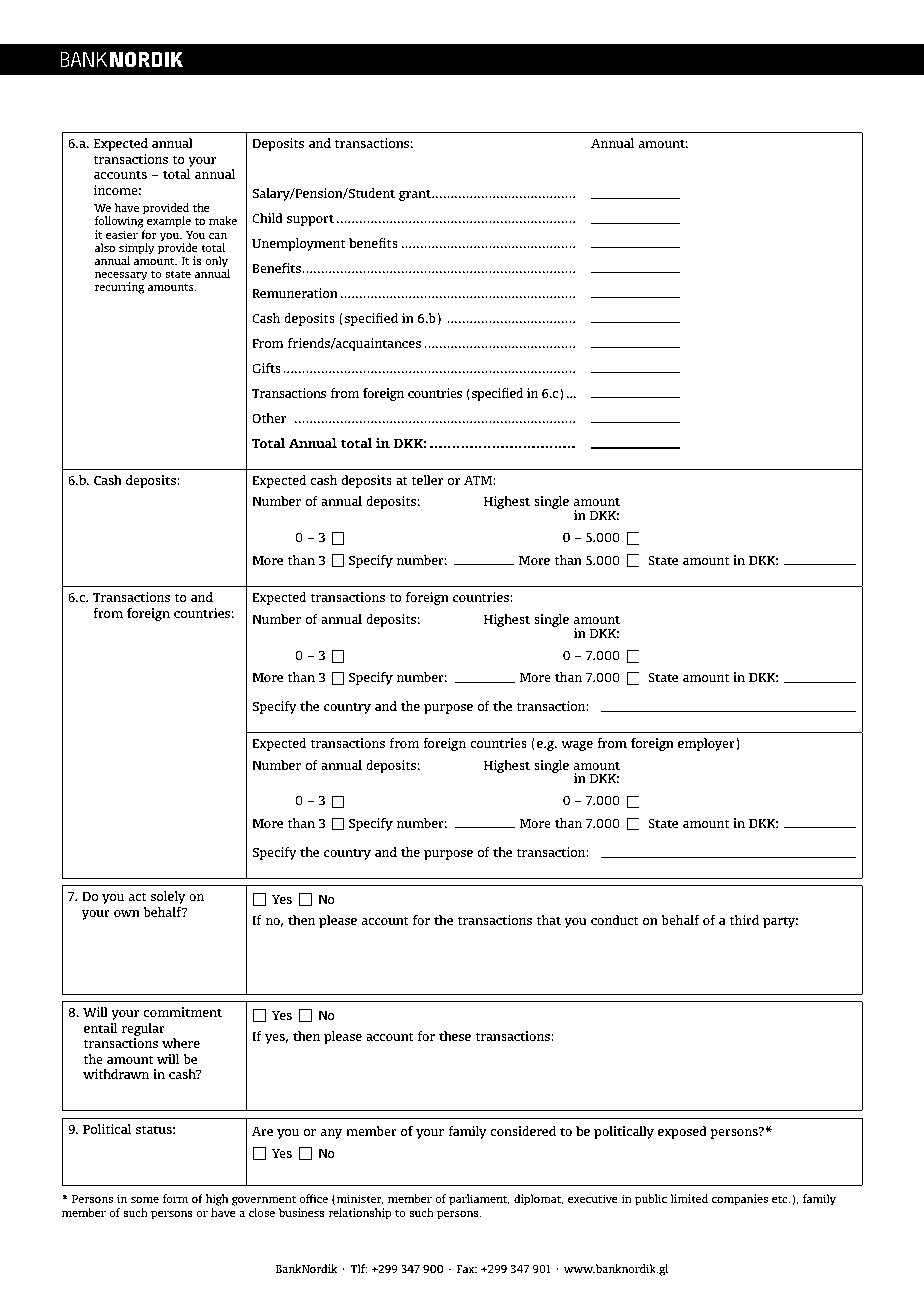 This screenshot has width=924, height=1308. I want to click on Other, so click(269, 418).
